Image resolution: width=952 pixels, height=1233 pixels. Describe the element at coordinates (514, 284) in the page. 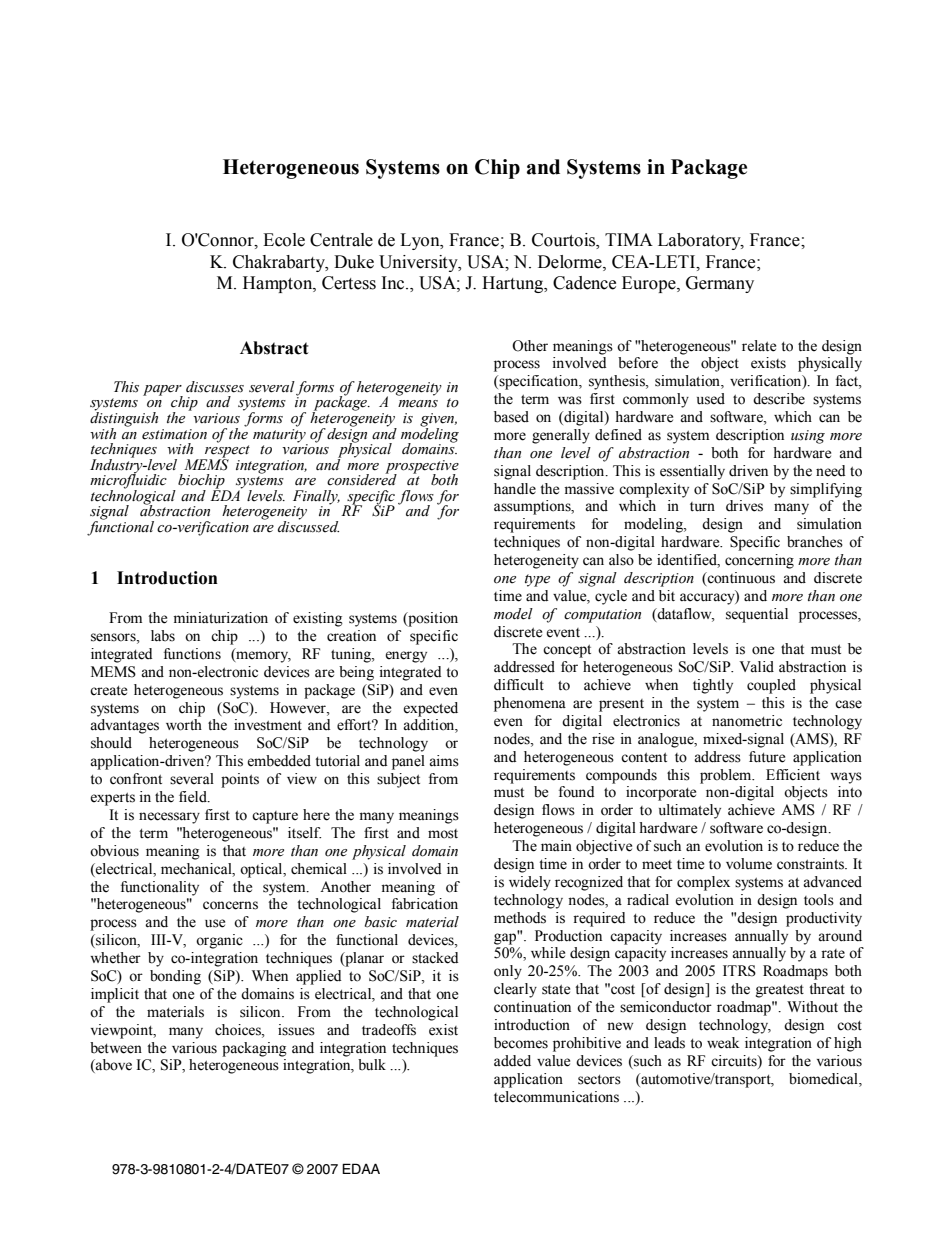

I see `Hartung` at that location.
